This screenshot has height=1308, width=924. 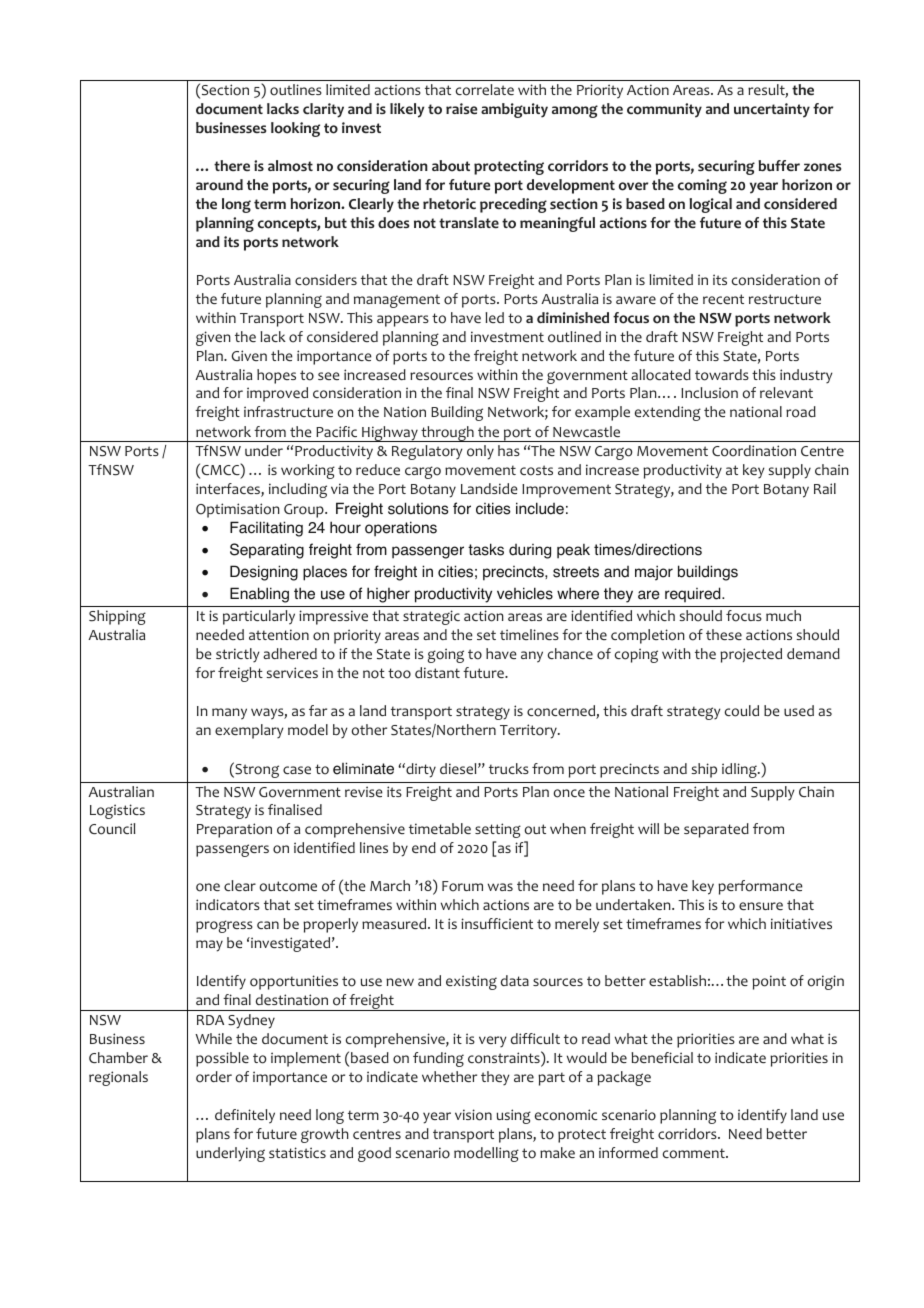 I want to click on strictly, so click(x=238, y=655).
